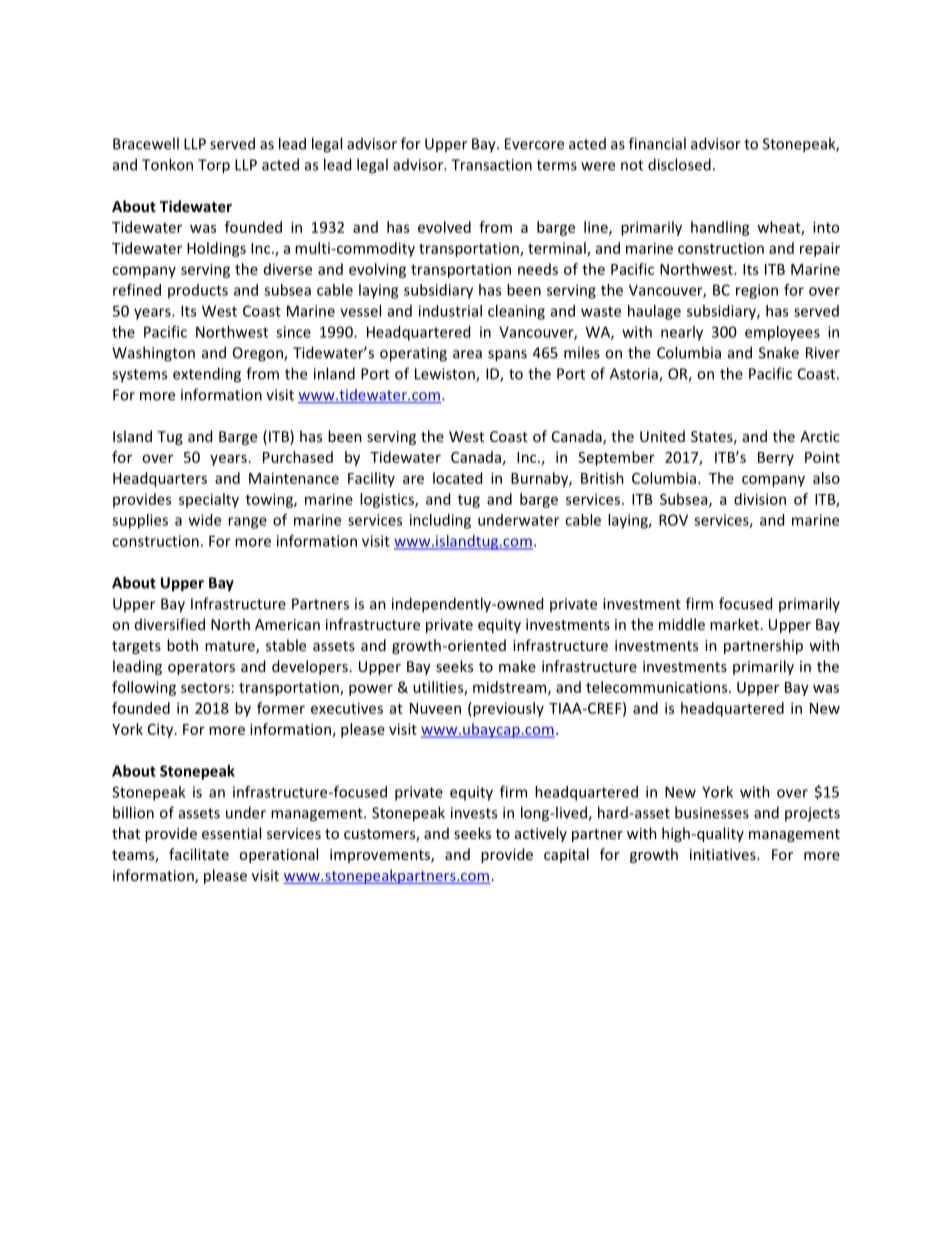  Describe the element at coordinates (491, 165) in the page. I see `Transaction` at that location.
